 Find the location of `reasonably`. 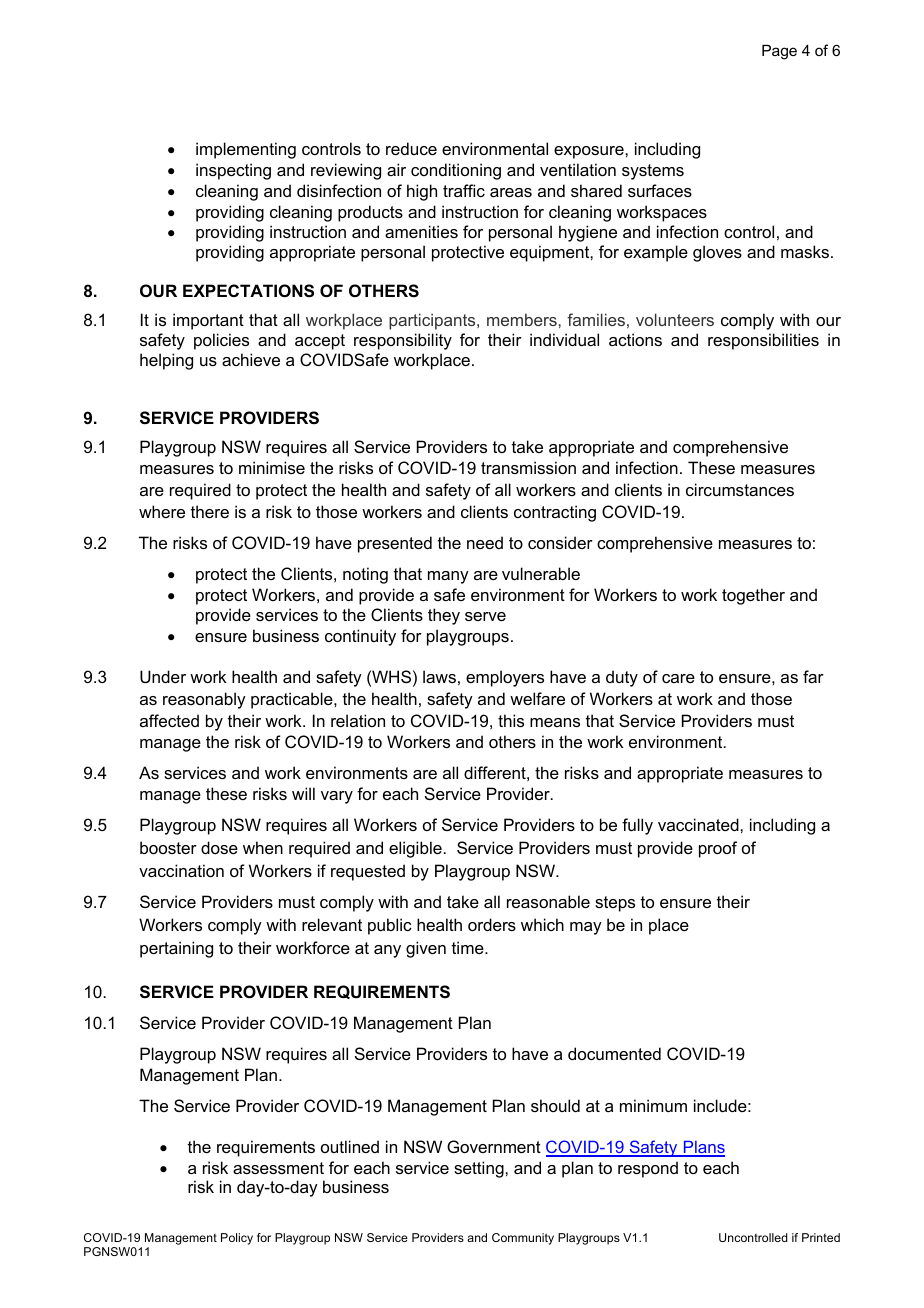

reasonably is located at coordinates (204, 700).
